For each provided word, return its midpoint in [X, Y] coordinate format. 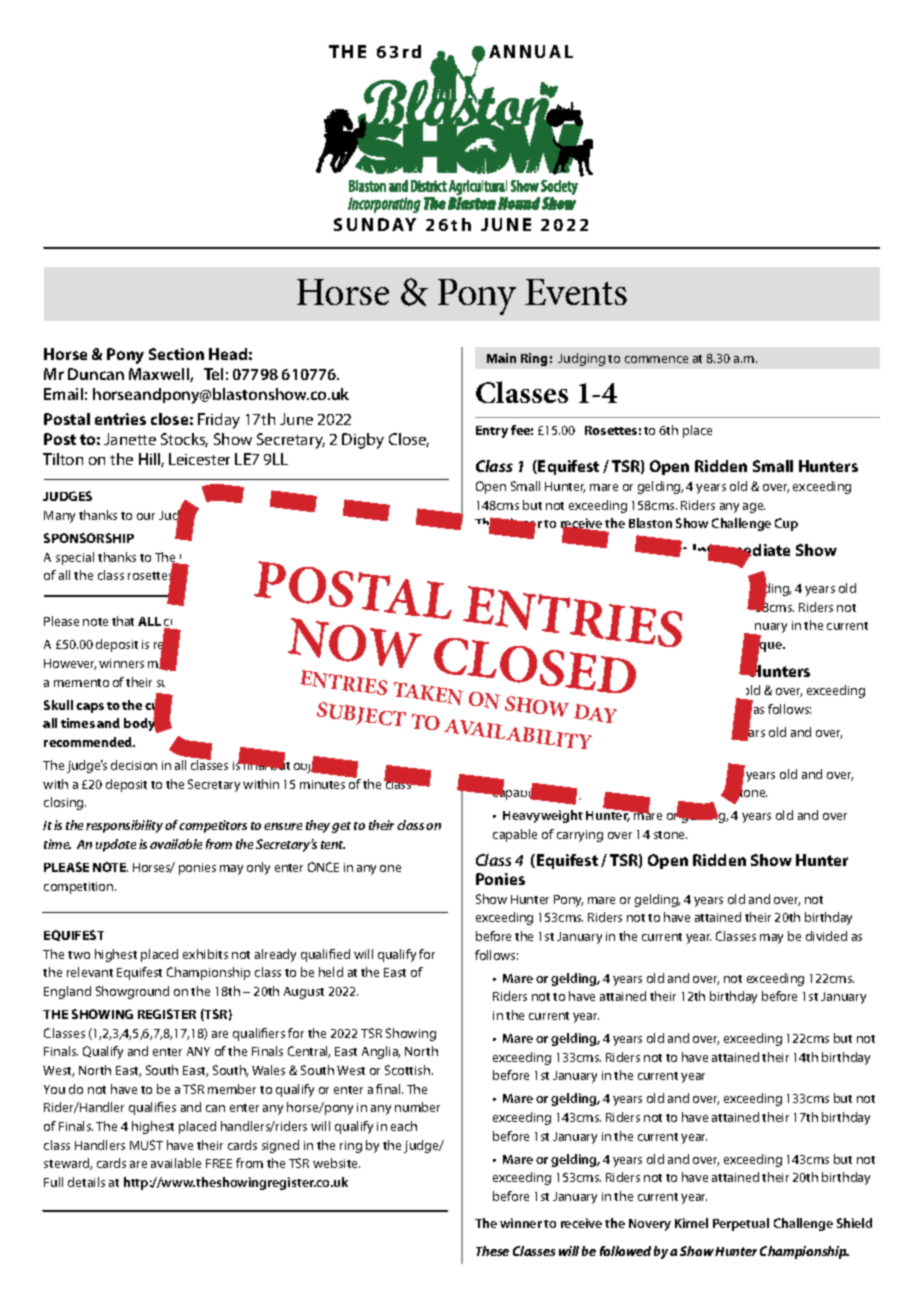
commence [656, 359]
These [492, 1251]
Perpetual [741, 1224]
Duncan [96, 374]
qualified [325, 955]
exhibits [205, 954]
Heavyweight [543, 816]
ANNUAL [531, 51]
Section [176, 354]
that [123, 621]
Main [501, 358]
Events [576, 292]
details [86, 1182]
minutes [322, 784]
